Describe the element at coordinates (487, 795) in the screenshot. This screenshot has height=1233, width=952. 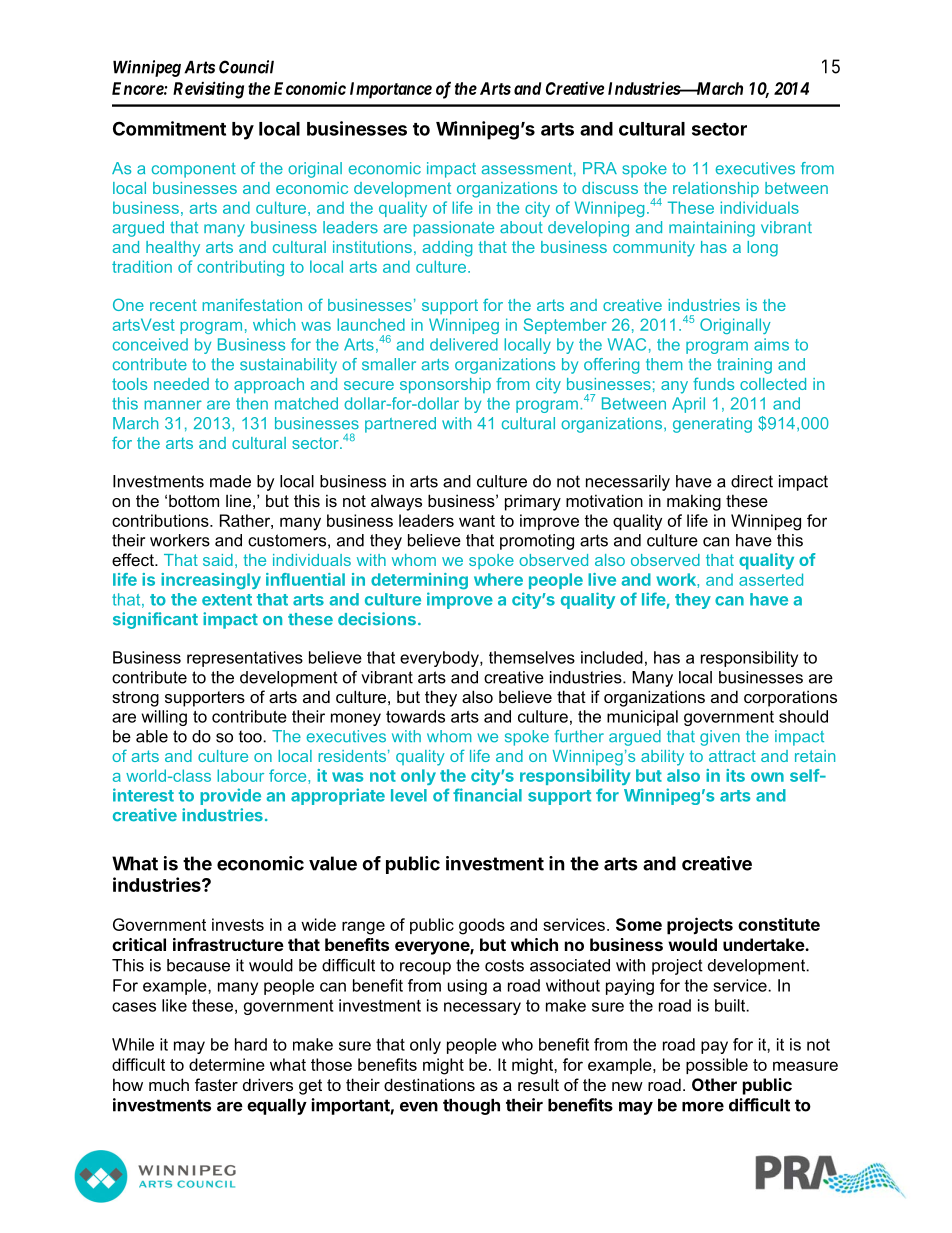
I see `financial` at that location.
